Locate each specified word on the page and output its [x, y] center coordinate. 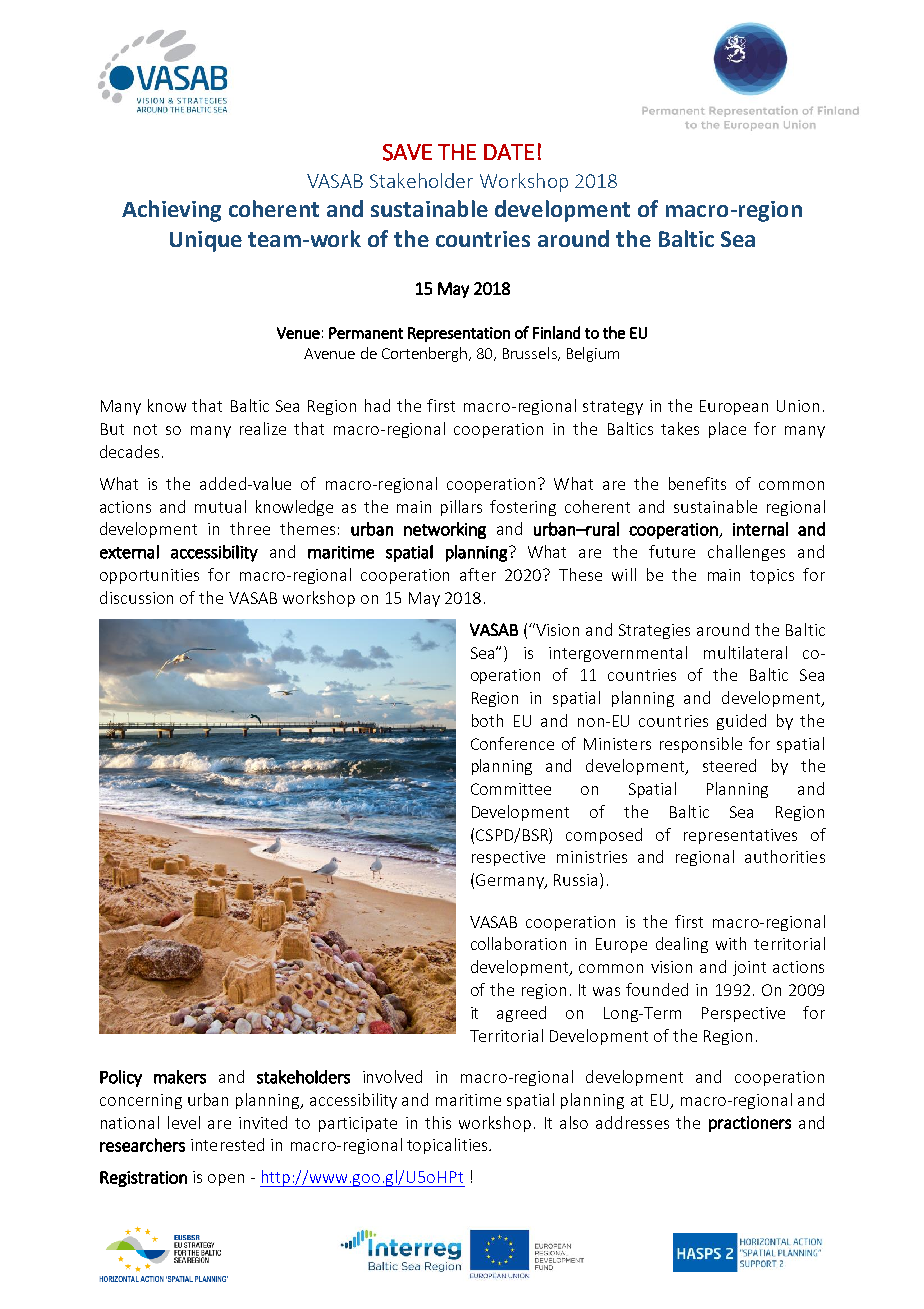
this [438, 1122]
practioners [750, 1124]
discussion [136, 597]
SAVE [407, 152]
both [487, 720]
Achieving [171, 211]
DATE [509, 152]
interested [227, 1144]
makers [180, 1077]
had [377, 405]
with [731, 943]
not [145, 429]
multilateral [745, 652]
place [727, 430]
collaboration [518, 943]
